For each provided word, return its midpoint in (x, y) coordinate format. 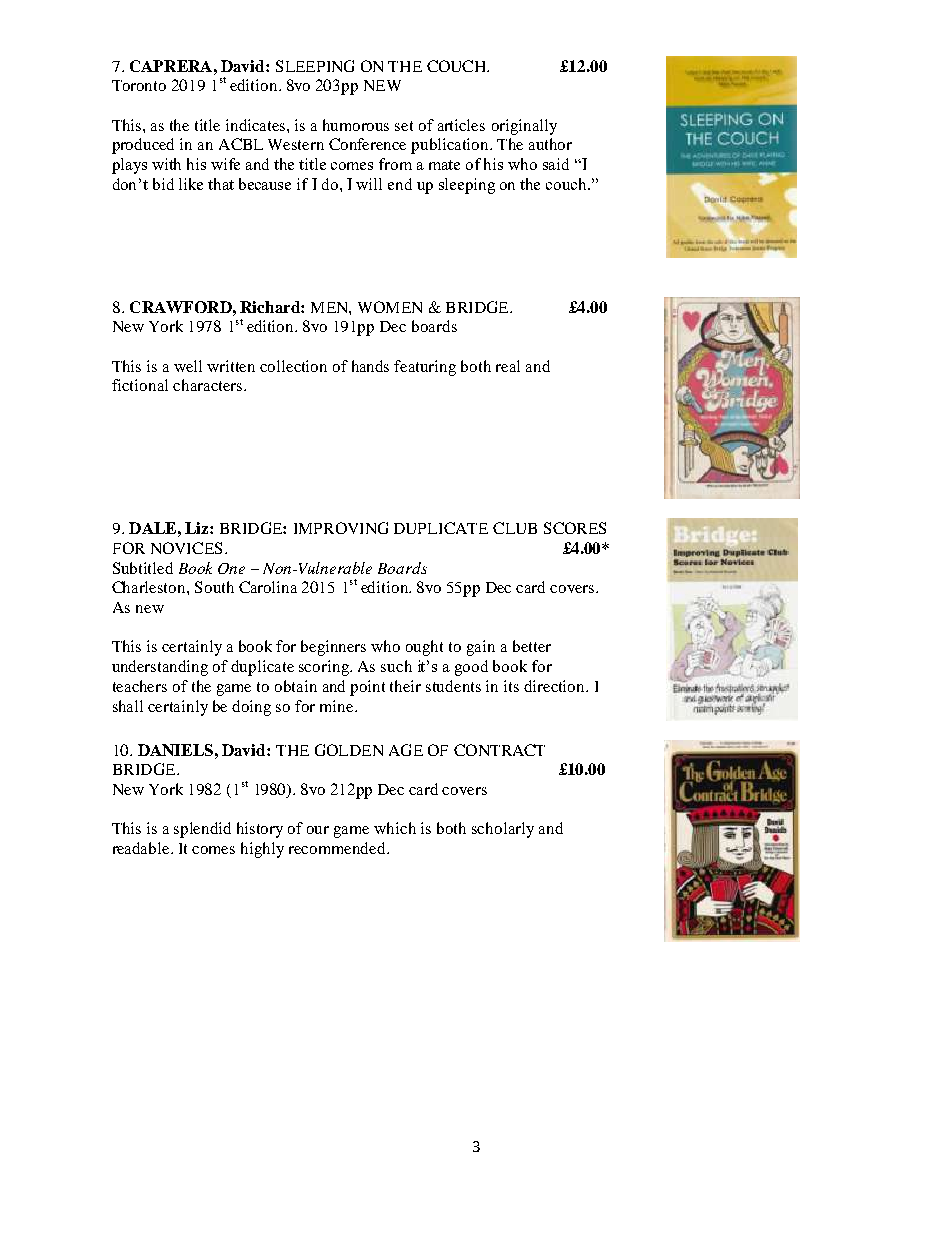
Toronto (139, 85)
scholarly (503, 830)
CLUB (515, 528)
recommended (338, 848)
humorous (356, 125)
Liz (198, 528)
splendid (202, 830)
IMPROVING (341, 528)
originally (524, 127)
